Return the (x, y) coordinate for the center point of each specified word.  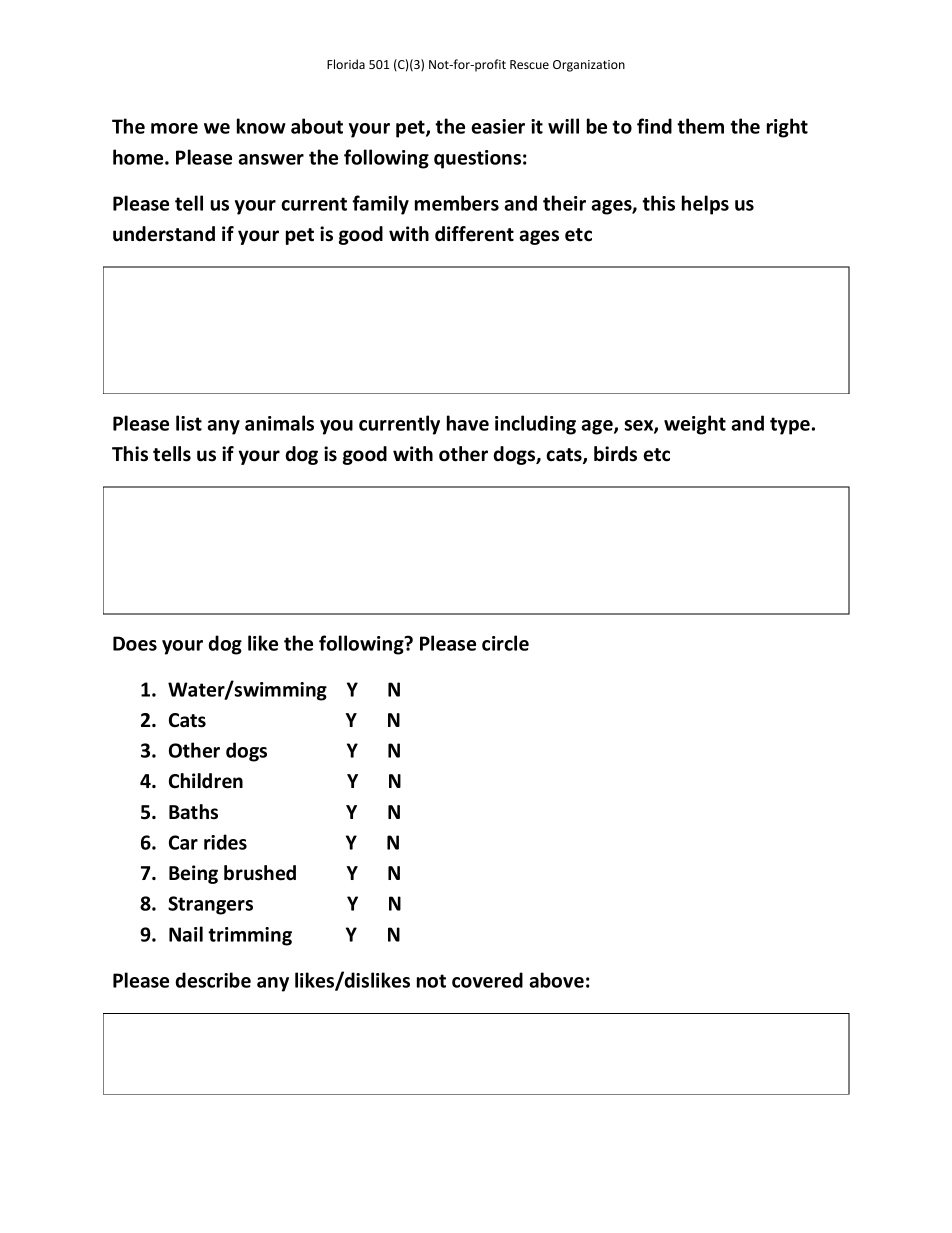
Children (206, 781)
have (468, 423)
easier (498, 126)
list (189, 423)
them (700, 126)
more (174, 128)
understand (164, 234)
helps (705, 205)
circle (505, 643)
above (556, 980)
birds (615, 454)
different (474, 234)
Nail (186, 934)
